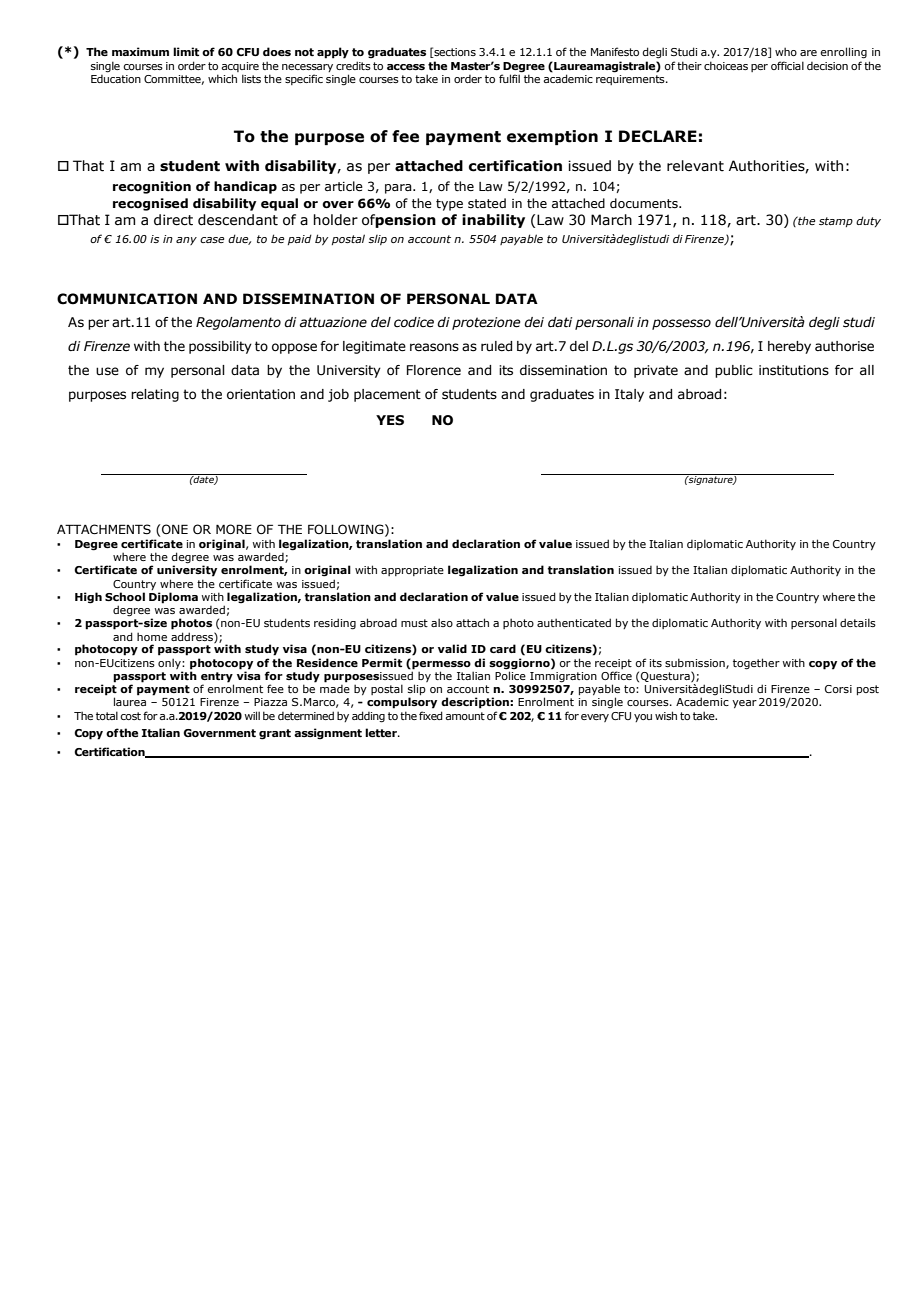 The height and width of the screenshot is (1308, 924). What do you see at coordinates (130, 716) in the screenshot?
I see `cost` at bounding box center [130, 716].
